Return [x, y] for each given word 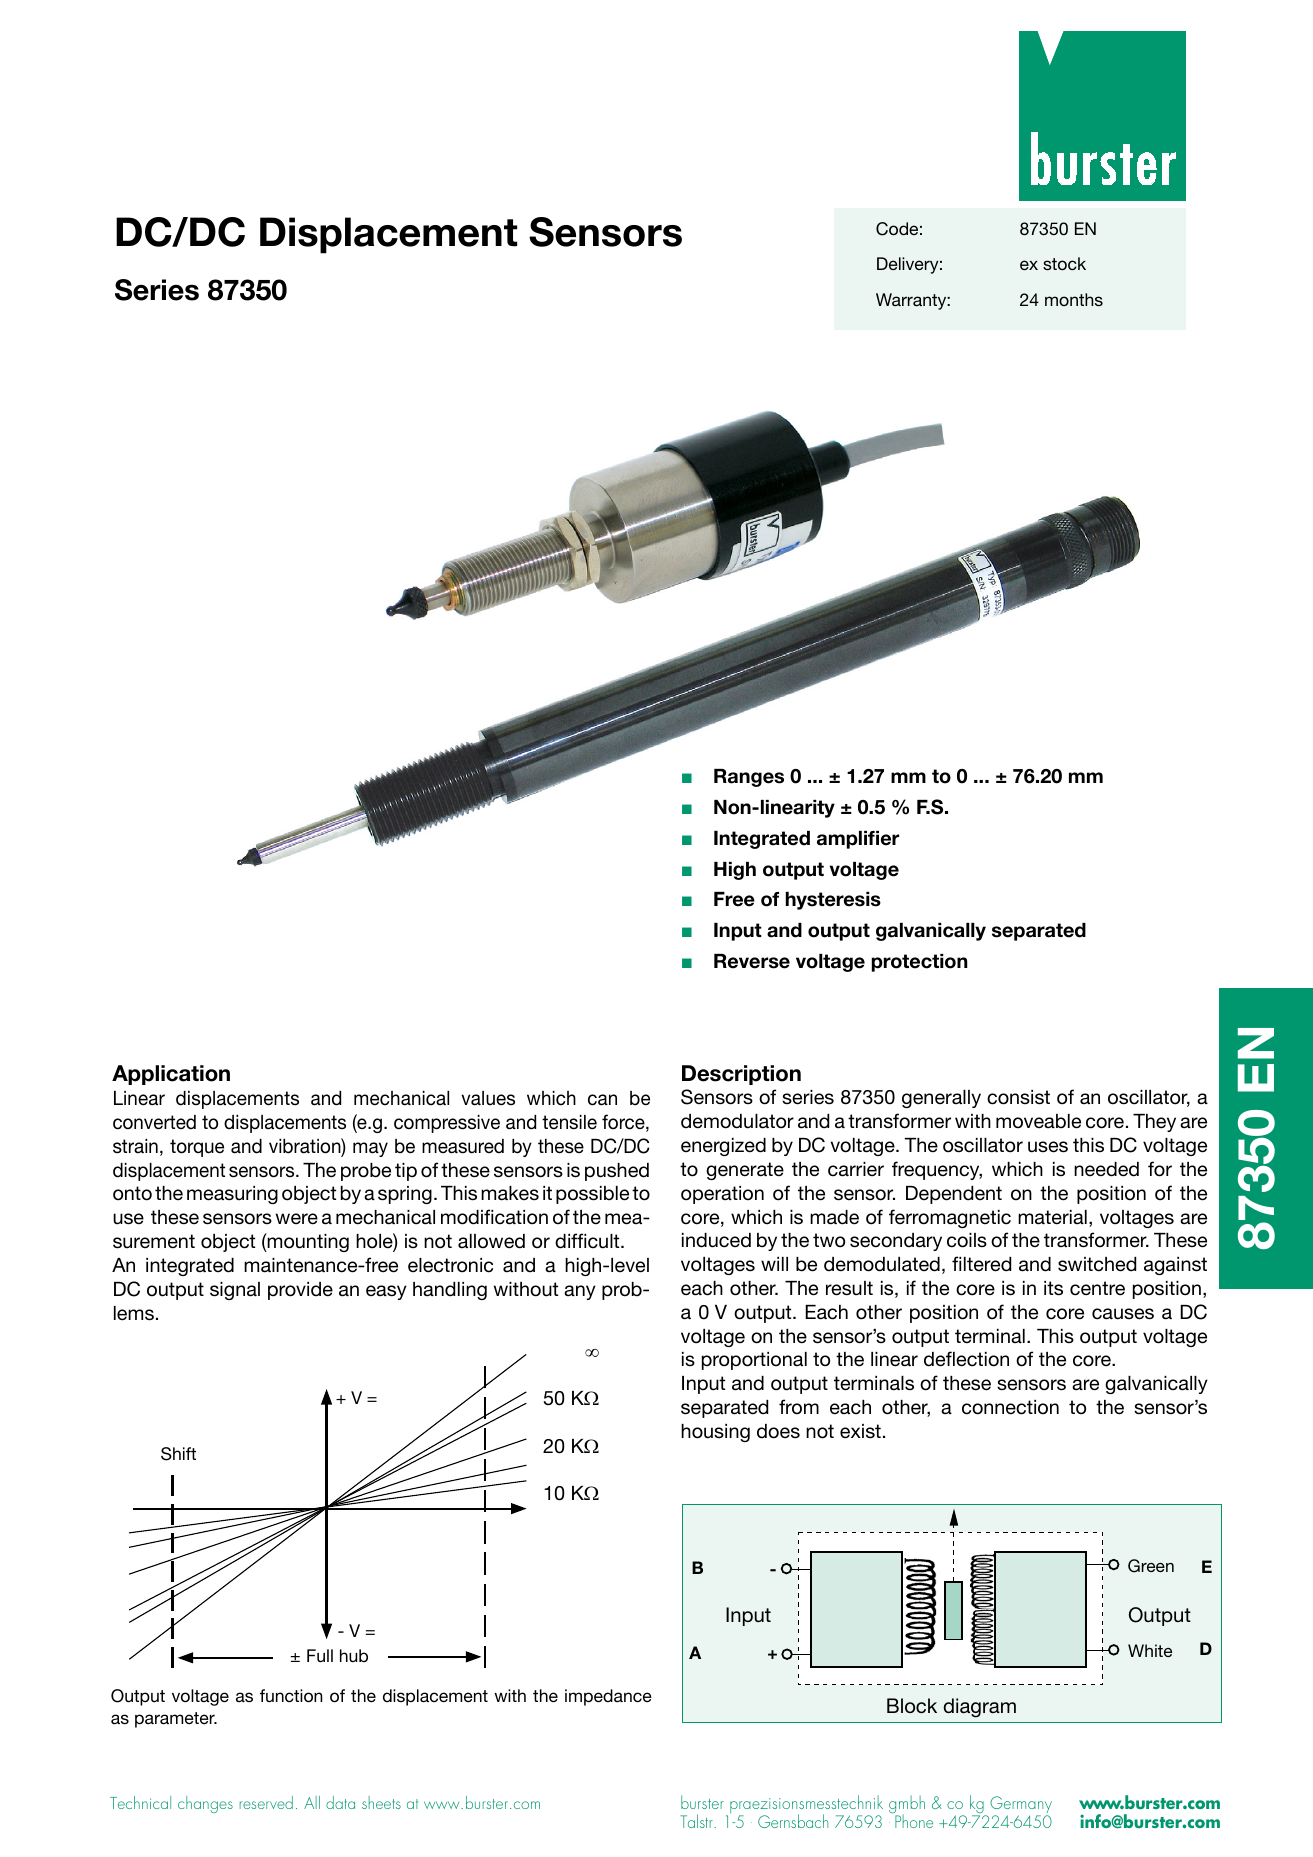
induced [716, 1240]
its [1053, 1288]
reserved [266, 1802]
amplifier [858, 840]
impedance [608, 1697]
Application [171, 1075]
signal [235, 1291]
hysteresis [833, 901]
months [1074, 299]
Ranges [749, 778]
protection [920, 963]
